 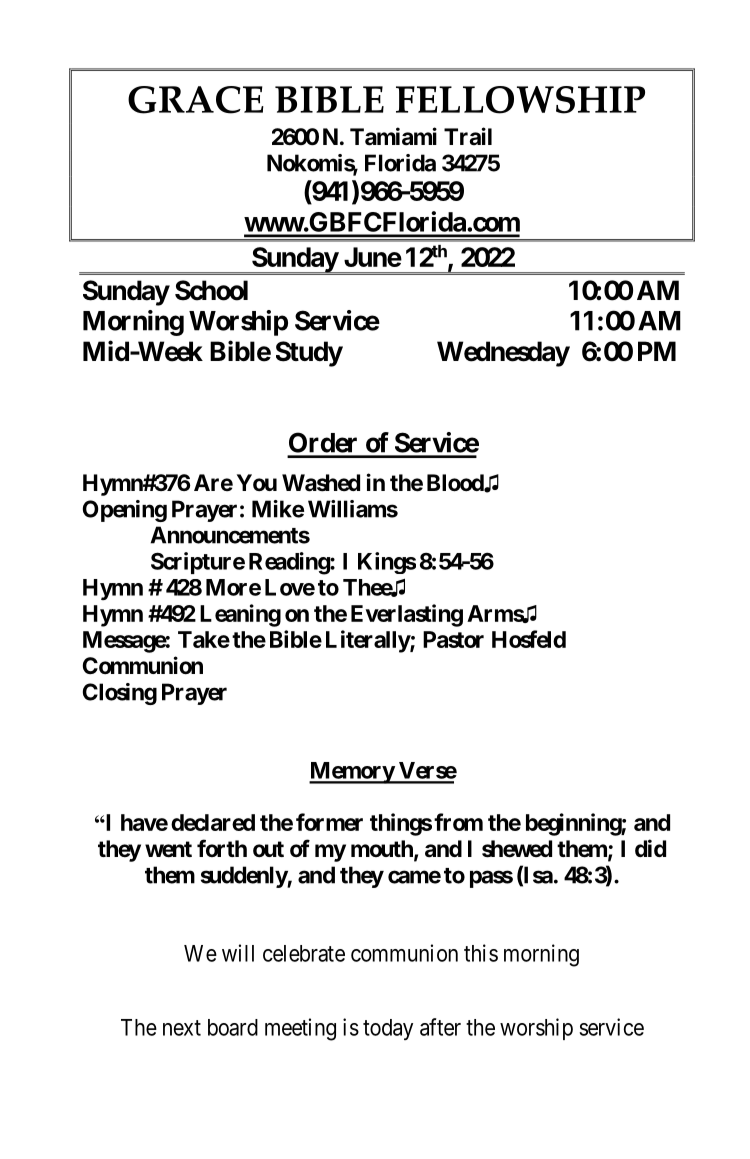 What do you see at coordinates (468, 136) in the screenshot?
I see `Trail` at bounding box center [468, 136].
